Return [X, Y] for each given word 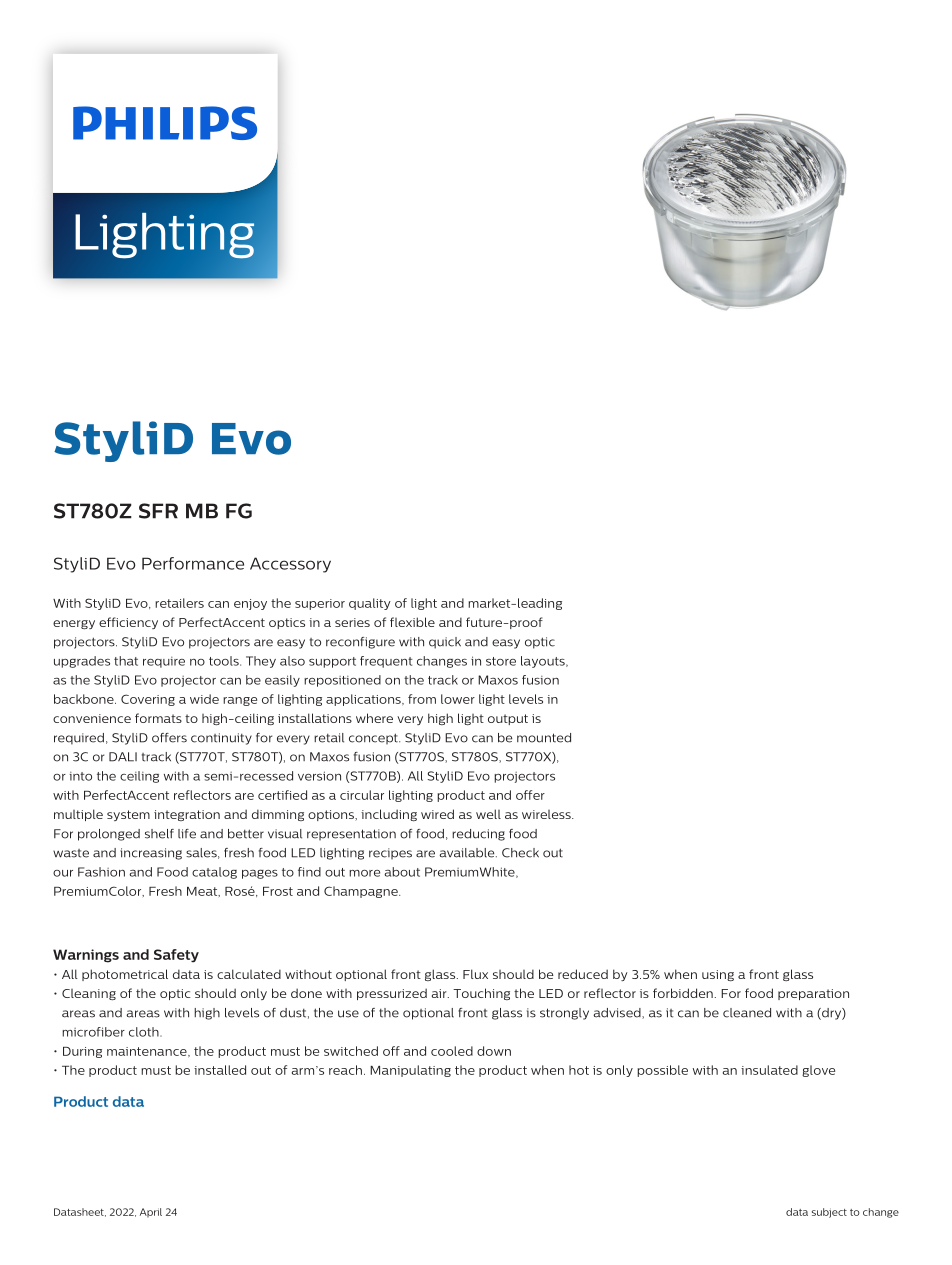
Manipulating [410, 1071]
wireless [547, 814]
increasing [151, 854]
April [151, 1212]
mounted [544, 738]
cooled [452, 1051]
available [468, 853]
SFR [158, 511]
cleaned [747, 1013]
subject [829, 1213]
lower [458, 699]
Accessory [290, 565]
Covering [148, 700]
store [501, 661]
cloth [145, 1032]
